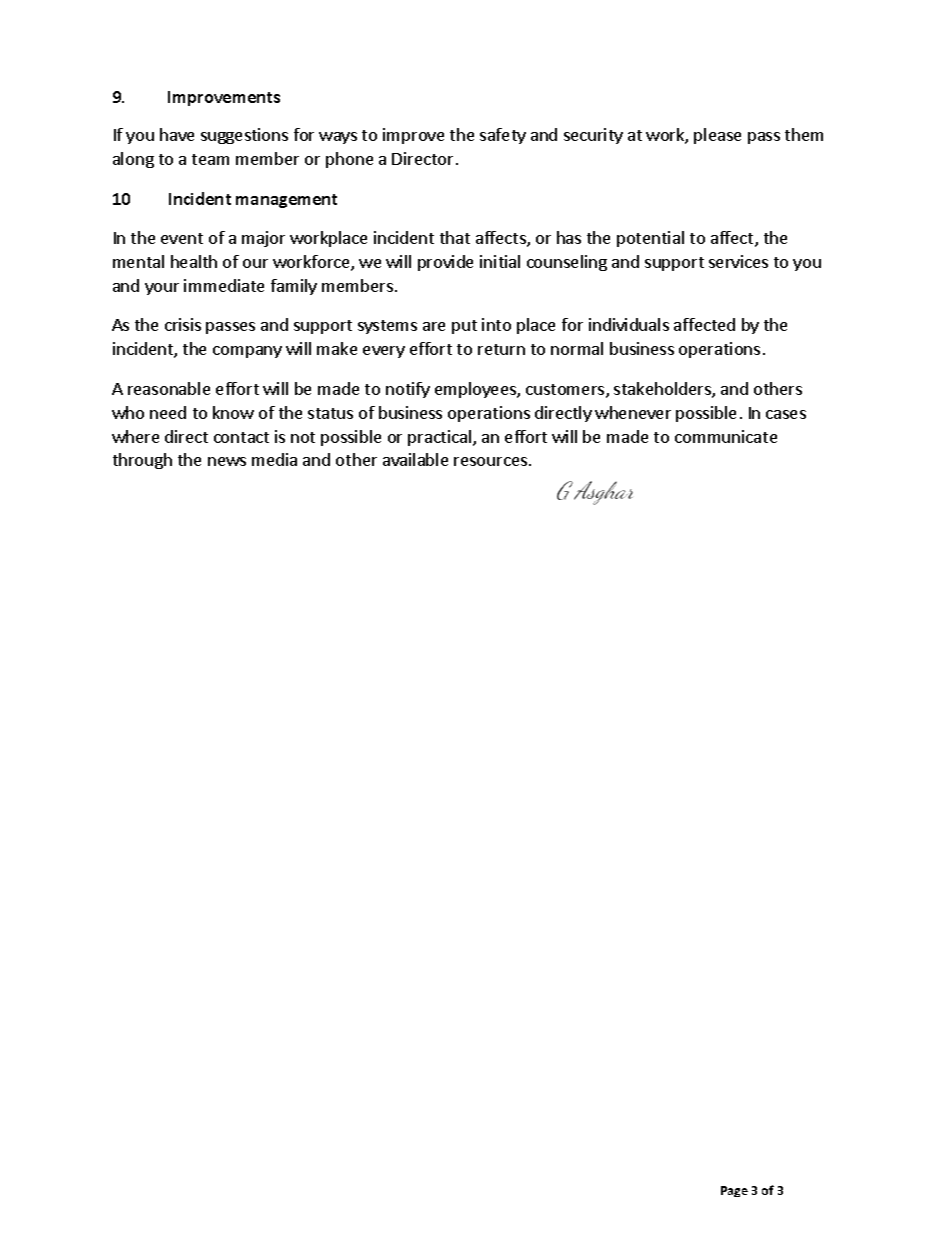 The image size is (952, 1233). What do you see at coordinates (503, 136) in the page?
I see `safety` at bounding box center [503, 136].
